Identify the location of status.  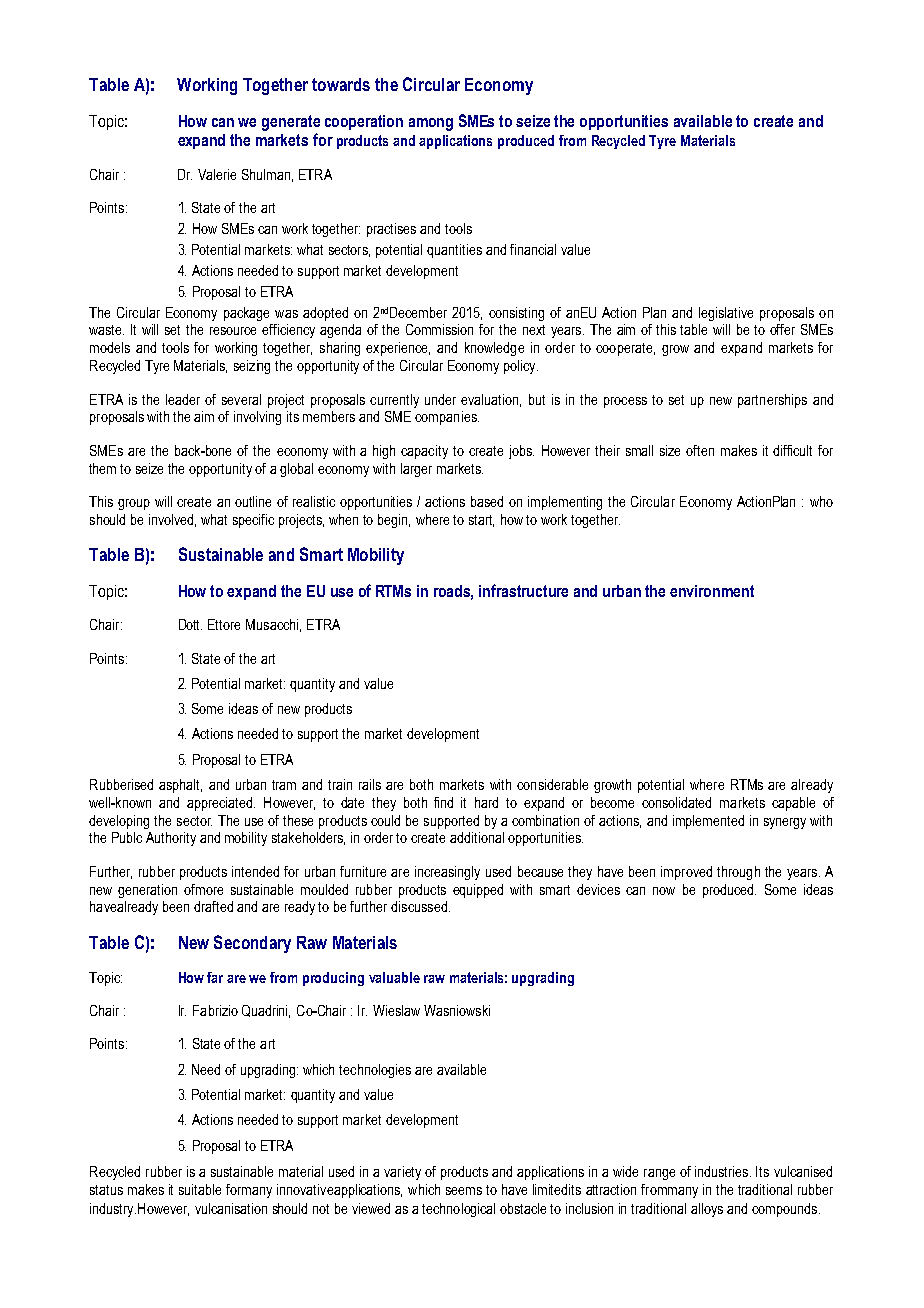
(106, 1190).
